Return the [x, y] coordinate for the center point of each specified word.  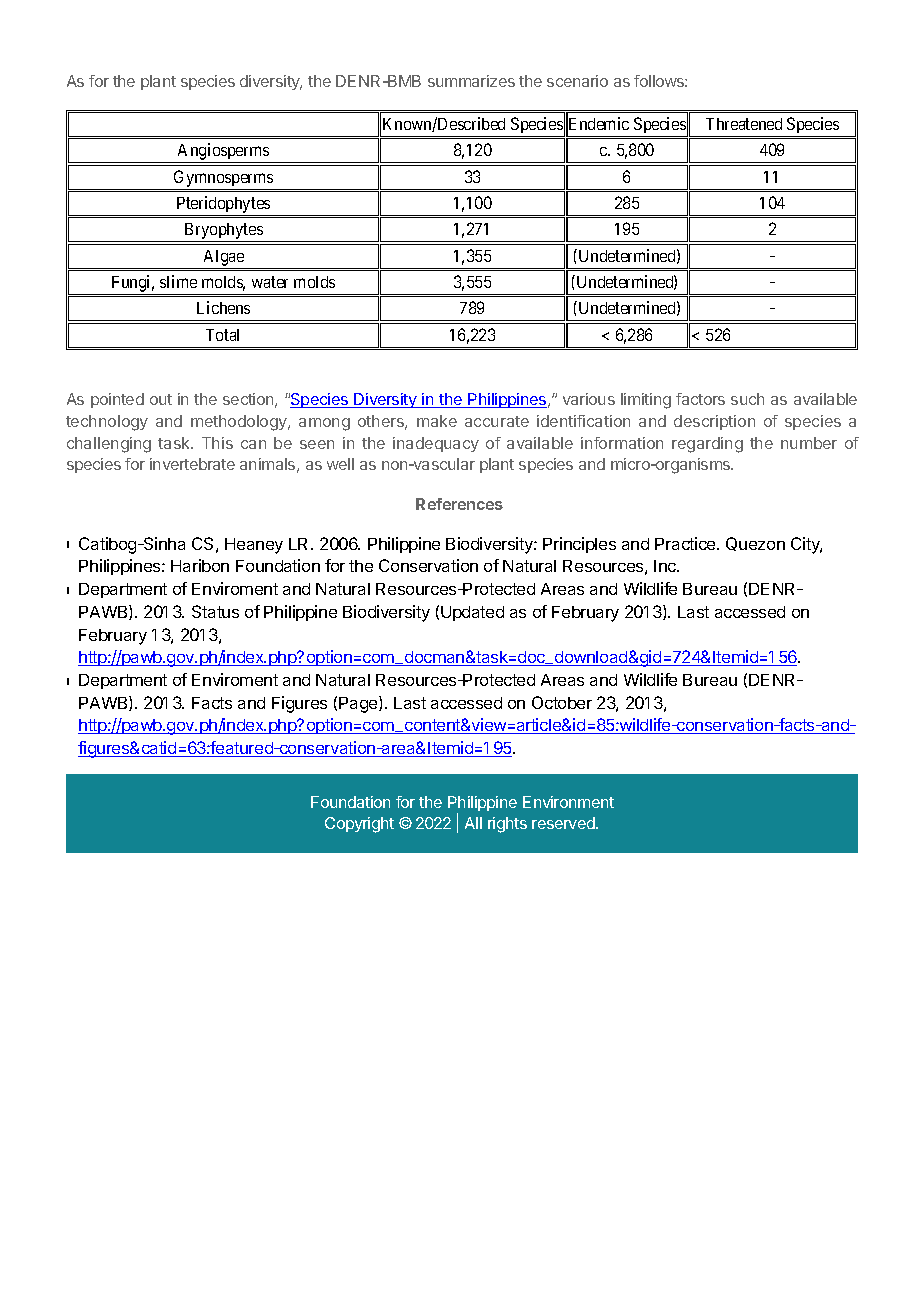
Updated [472, 613]
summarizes [471, 81]
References [459, 504]
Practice [686, 543]
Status [215, 611]
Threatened [744, 124]
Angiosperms [223, 153]
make [437, 421]
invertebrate [192, 464]
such [747, 399]
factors [700, 399]
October [562, 702]
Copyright [359, 825]
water [270, 282]
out [161, 399]
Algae [224, 258]
